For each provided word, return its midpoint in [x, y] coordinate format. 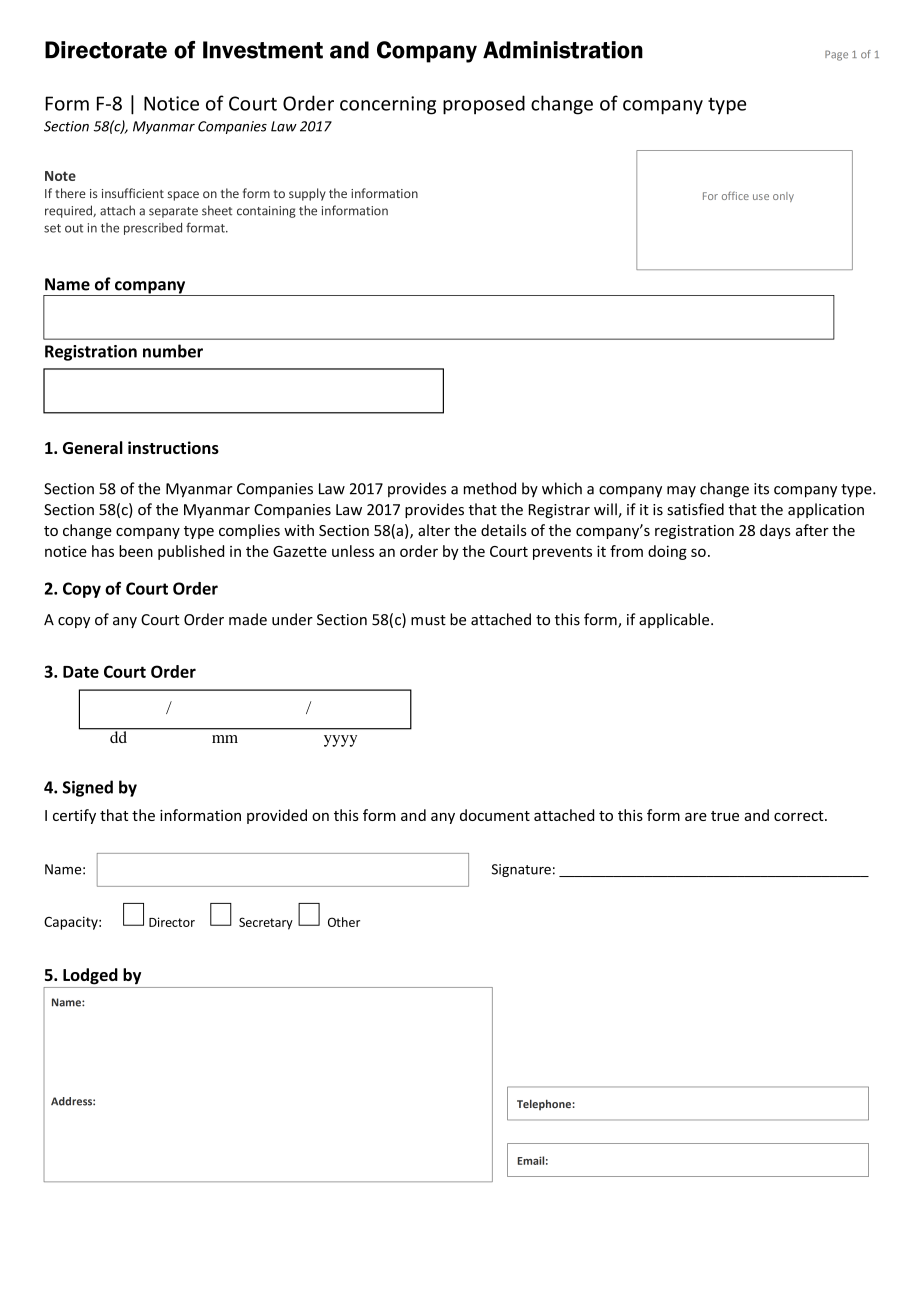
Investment [263, 50]
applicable [675, 620]
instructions [173, 447]
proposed [484, 105]
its [761, 489]
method [490, 488]
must [428, 620]
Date [81, 672]
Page [836, 55]
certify [74, 816]
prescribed [153, 229]
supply [307, 194]
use [761, 197]
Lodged [90, 976]
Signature [521, 870]
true [725, 816]
